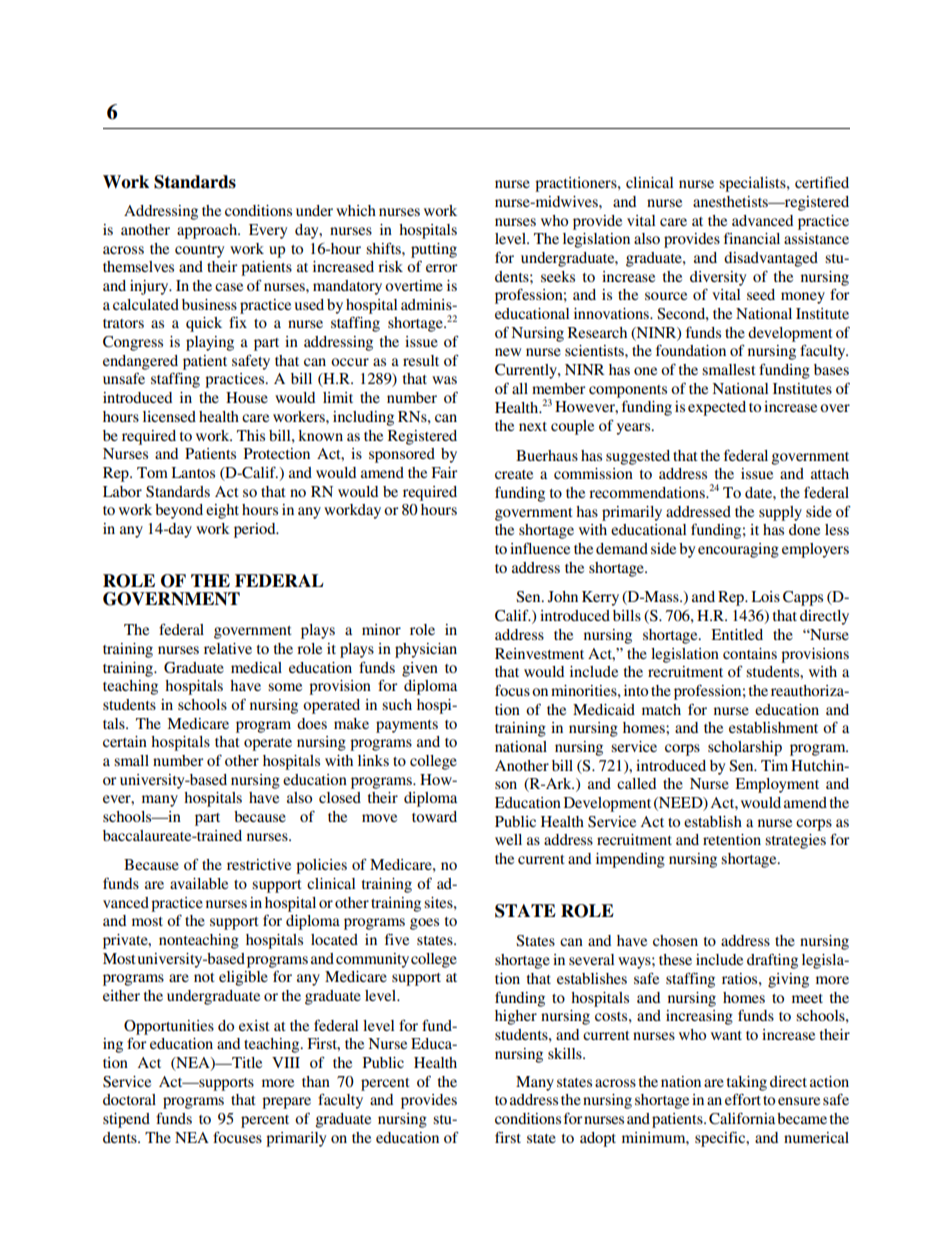 The image size is (952, 1233). What do you see at coordinates (426, 650) in the page?
I see `physician` at bounding box center [426, 650].
